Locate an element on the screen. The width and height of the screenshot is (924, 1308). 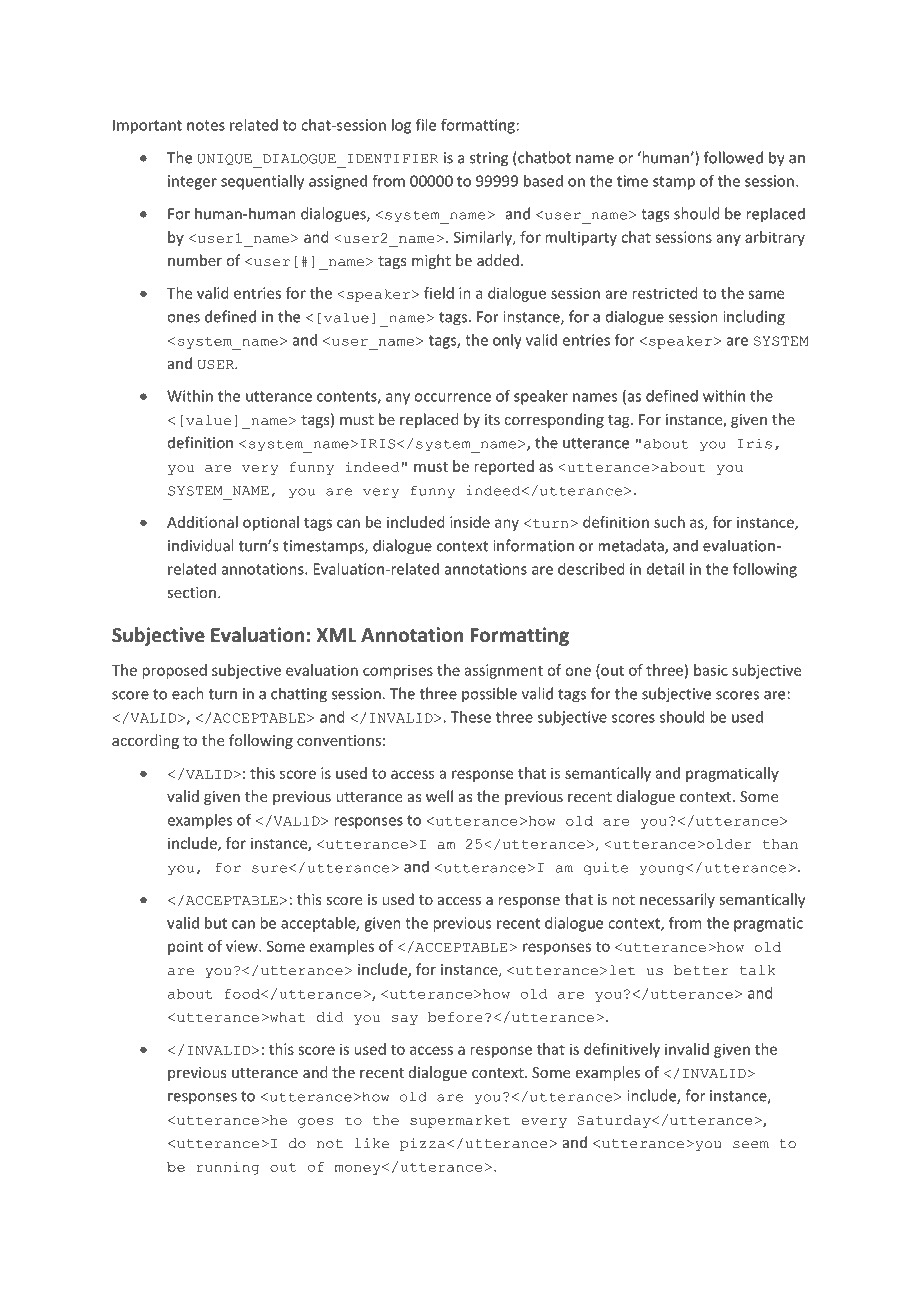
reported is located at coordinates (504, 467).
